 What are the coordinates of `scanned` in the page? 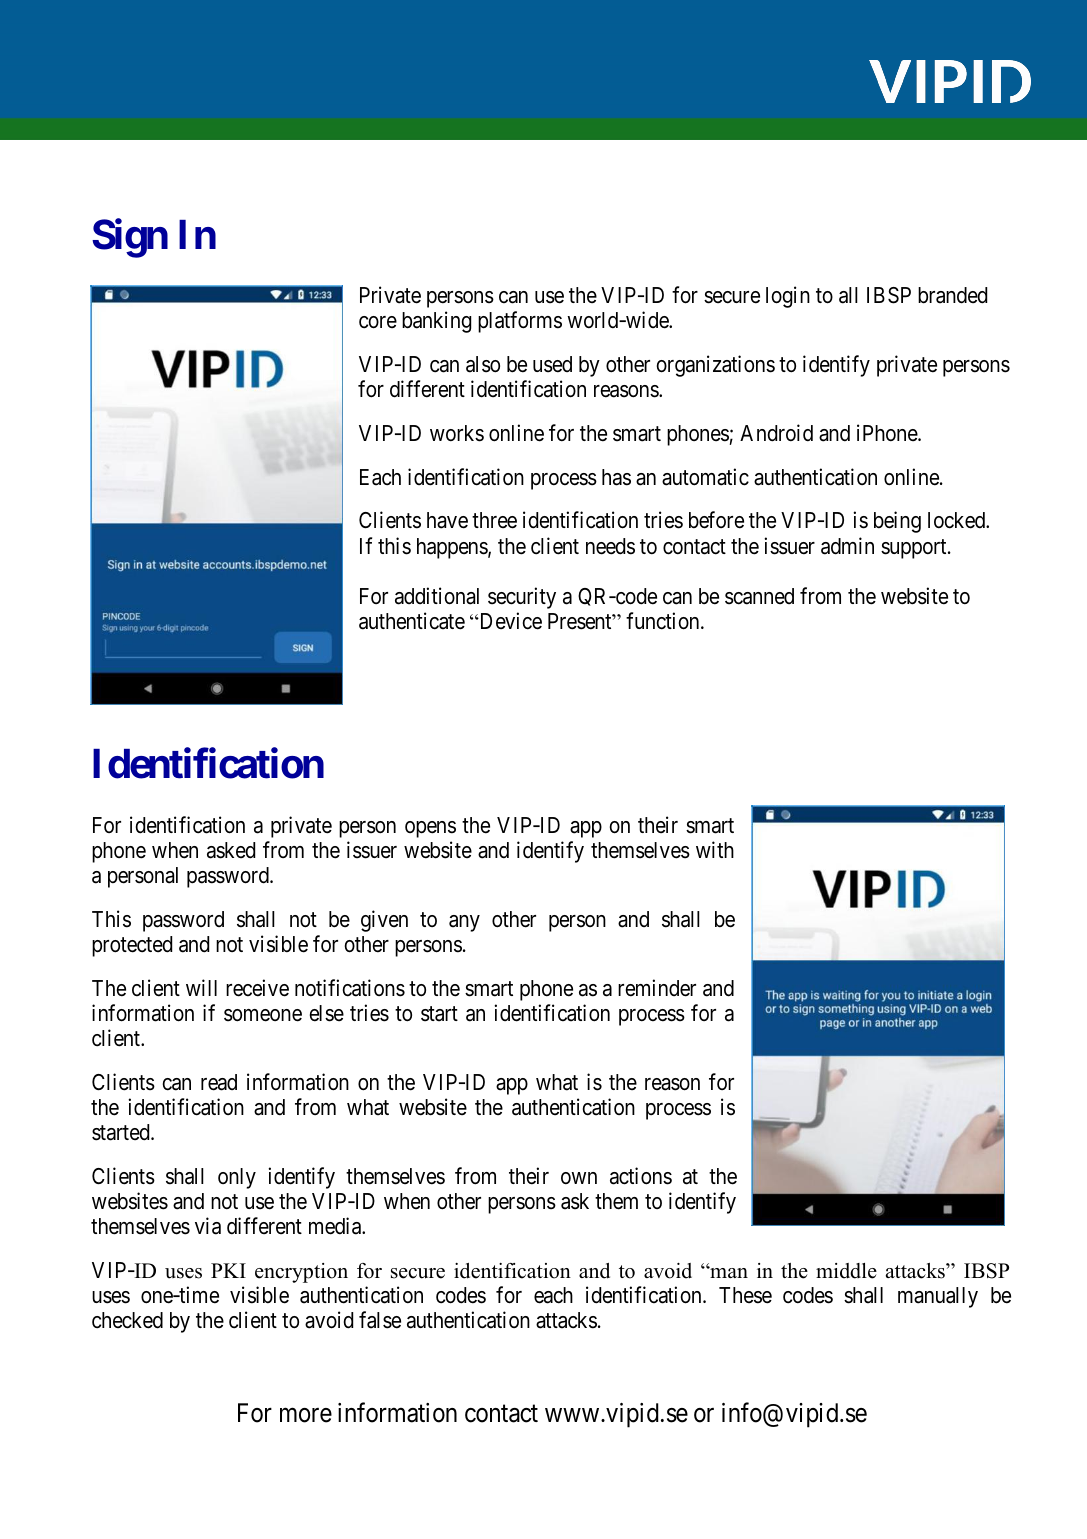 It's located at (759, 596).
